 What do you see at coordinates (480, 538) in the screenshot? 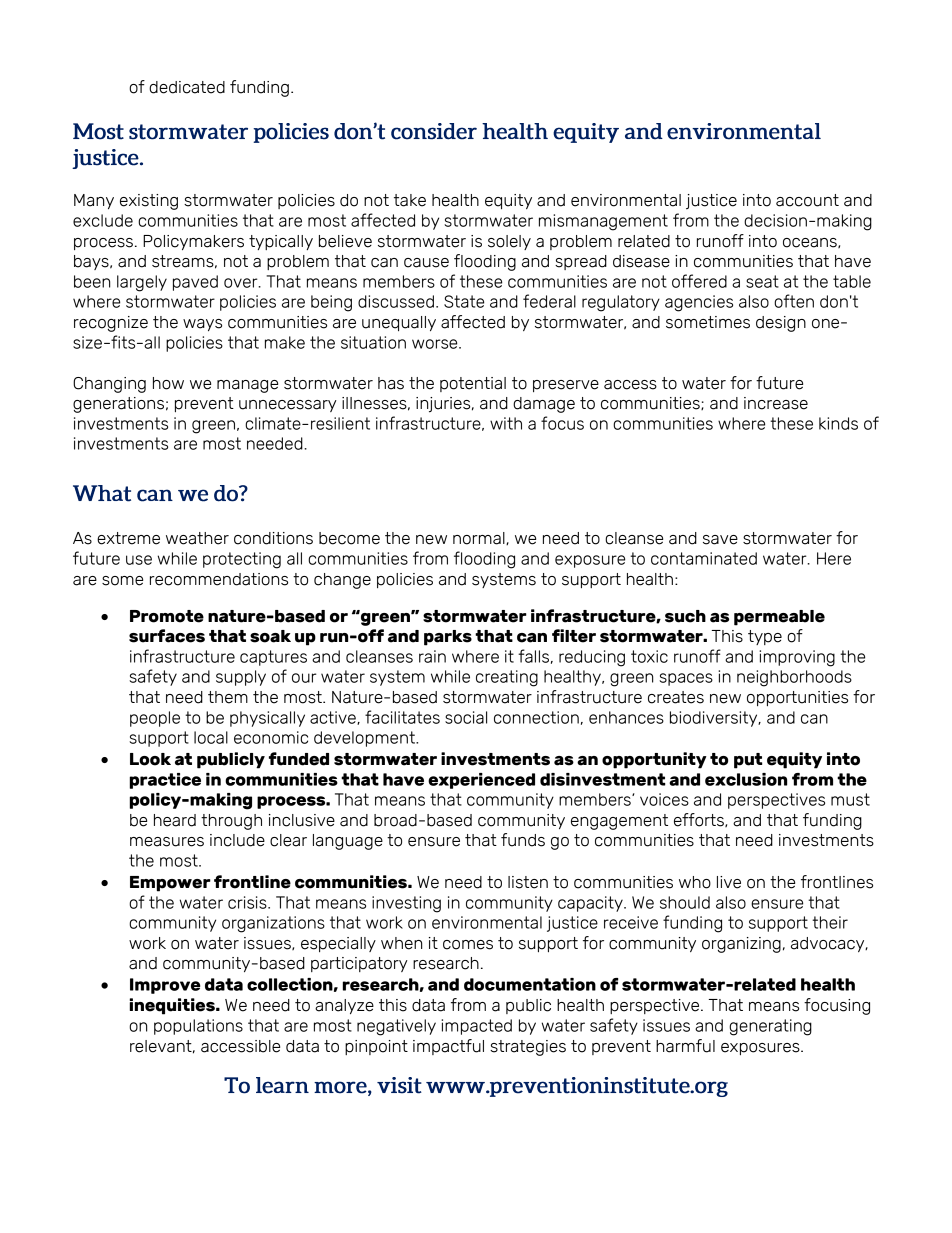
I see `normal` at bounding box center [480, 538].
